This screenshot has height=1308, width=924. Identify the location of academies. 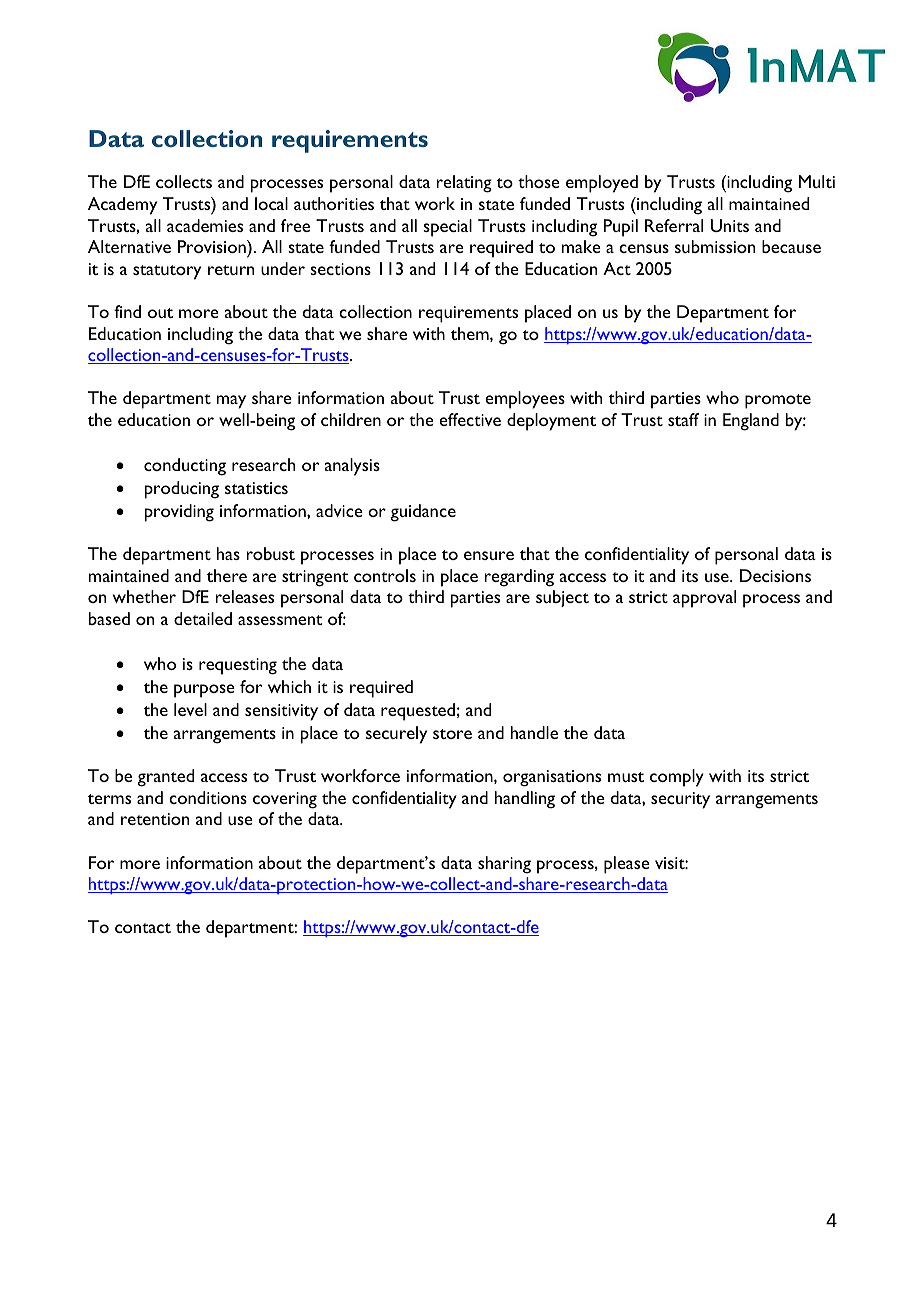
(205, 225).
